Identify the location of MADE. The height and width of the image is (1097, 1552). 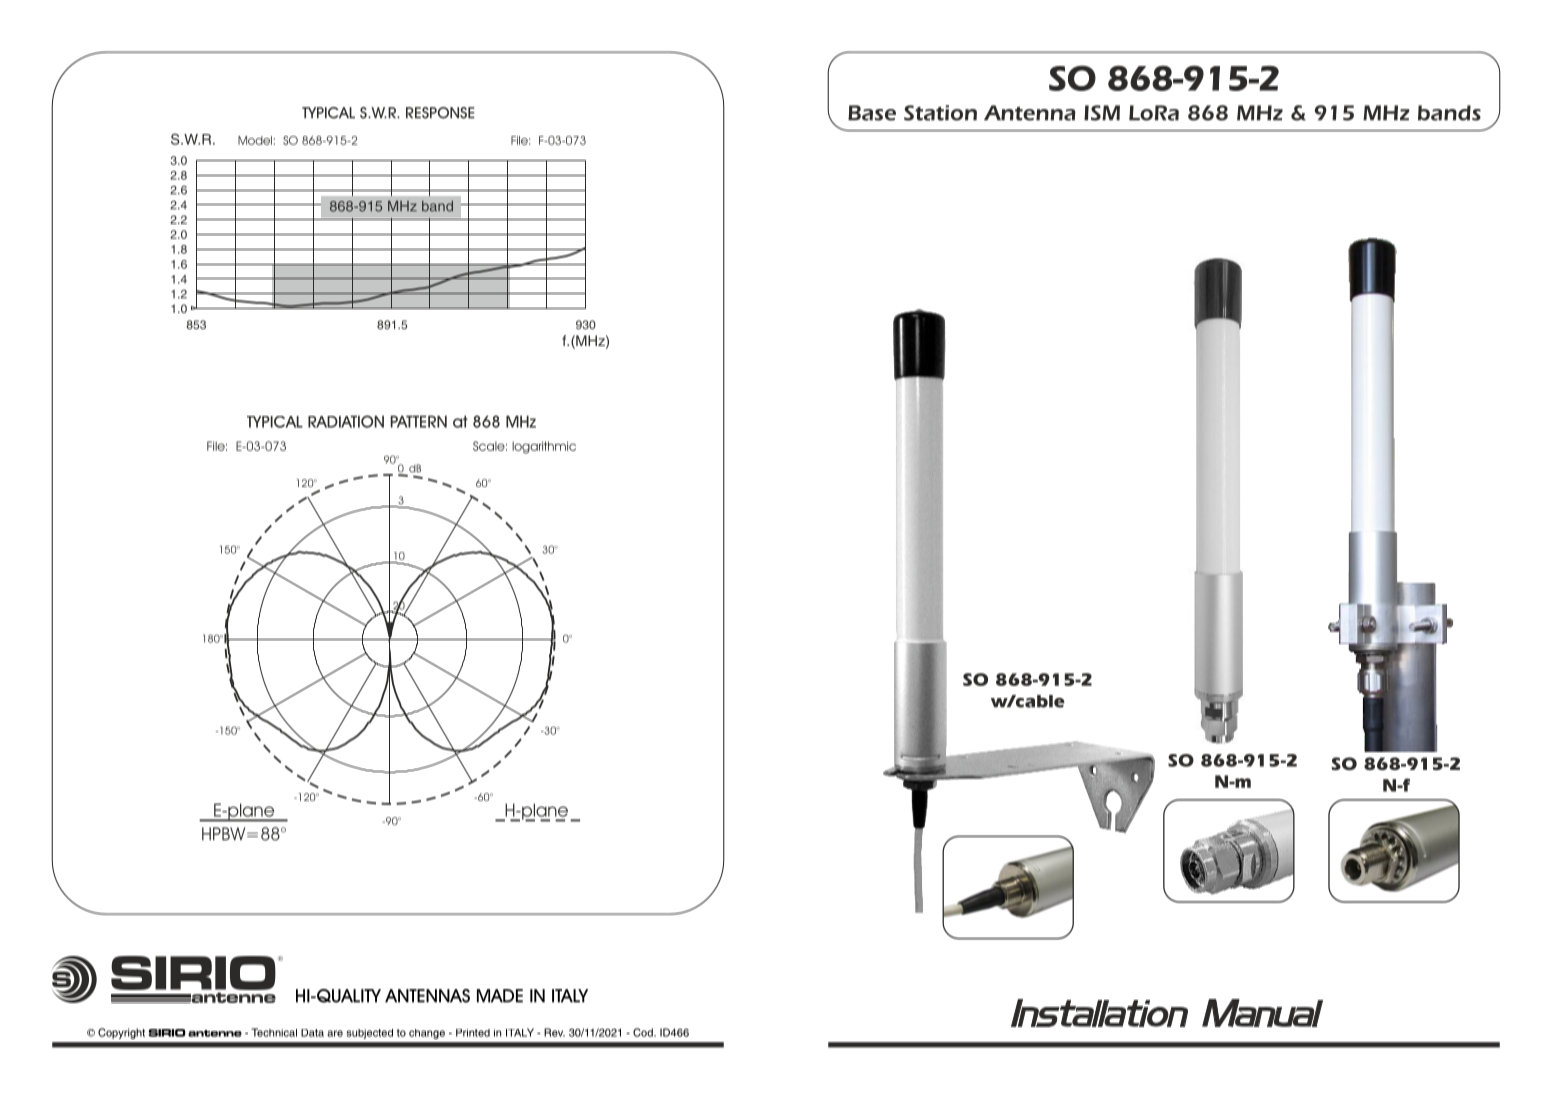
(500, 996).
